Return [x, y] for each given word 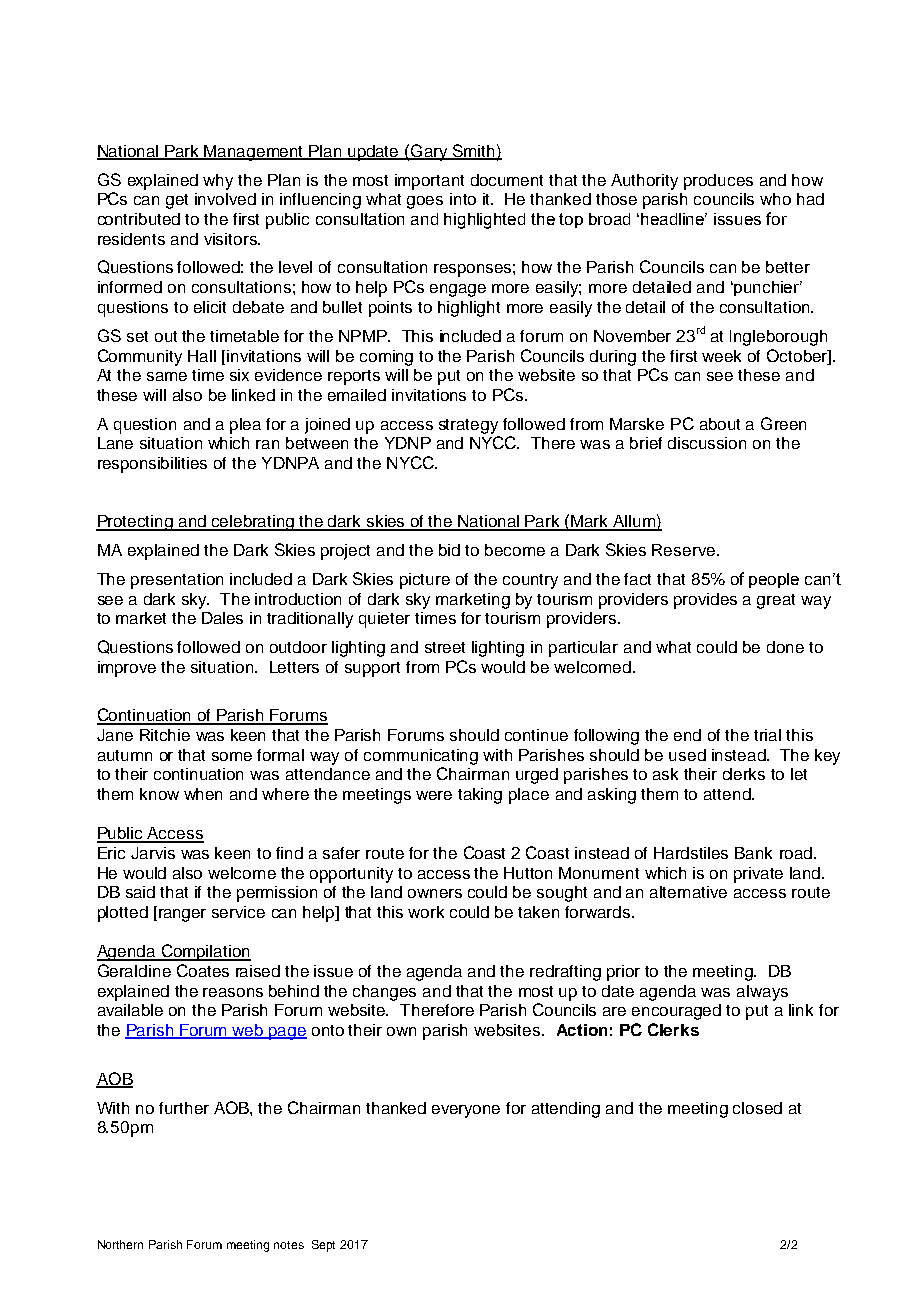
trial [767, 735]
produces [718, 182]
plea [245, 426]
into [463, 199]
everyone [466, 1111]
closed [757, 1108]
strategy [468, 426]
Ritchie [165, 735]
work [426, 912]
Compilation [205, 952]
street [445, 647]
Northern [120, 1244]
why [218, 182]
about [720, 424]
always [762, 993]
